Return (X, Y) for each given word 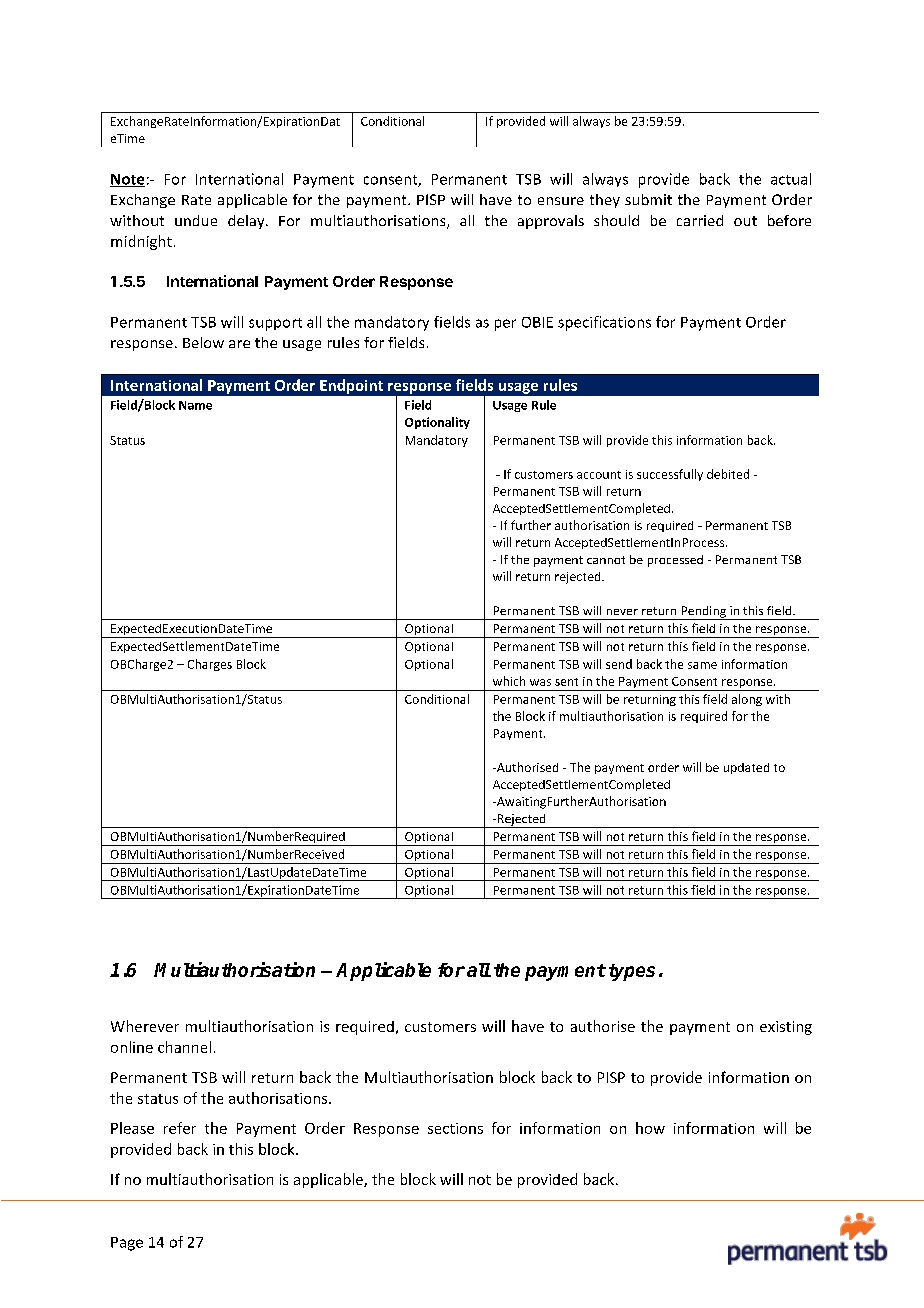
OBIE (537, 322)
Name (195, 405)
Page (127, 1244)
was (540, 682)
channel (184, 1047)
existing (786, 1028)
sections (455, 1128)
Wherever (145, 1026)
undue (196, 220)
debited (728, 474)
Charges (210, 665)
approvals (551, 222)
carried (700, 220)
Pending (703, 613)
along (747, 700)
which (509, 681)
